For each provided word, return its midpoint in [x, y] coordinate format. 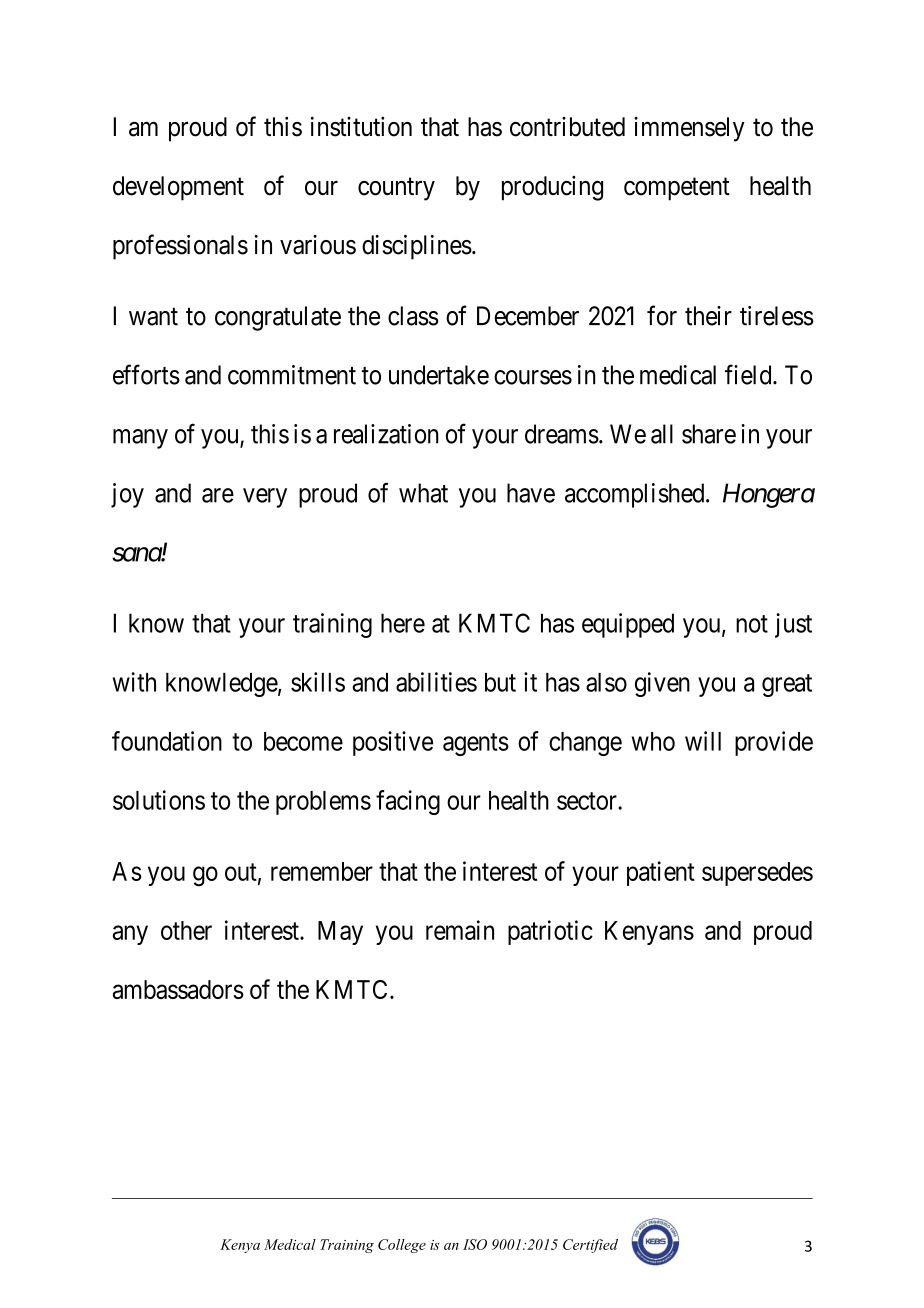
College [402, 1246]
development [178, 188]
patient [661, 873]
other [186, 930]
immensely [689, 129]
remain [460, 930]
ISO [475, 1244]
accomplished [636, 495]
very [265, 498]
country [396, 189]
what [423, 493]
